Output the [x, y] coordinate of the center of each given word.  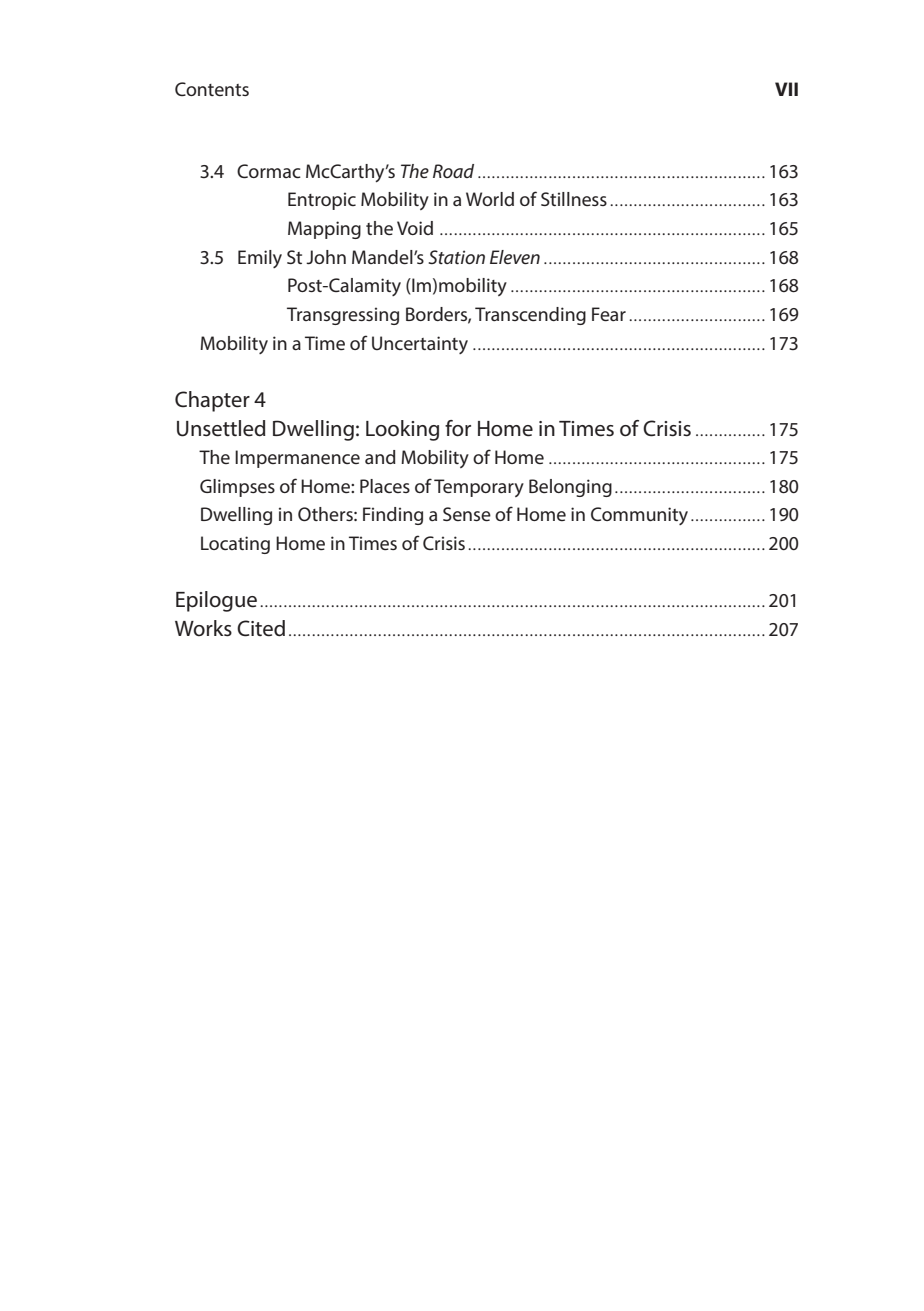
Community [639, 516]
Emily [260, 259]
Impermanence [297, 459]
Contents [212, 89]
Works [203, 628]
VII [786, 89]
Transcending [530, 316]
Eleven [515, 257]
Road [453, 171]
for [458, 428]
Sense [467, 514]
